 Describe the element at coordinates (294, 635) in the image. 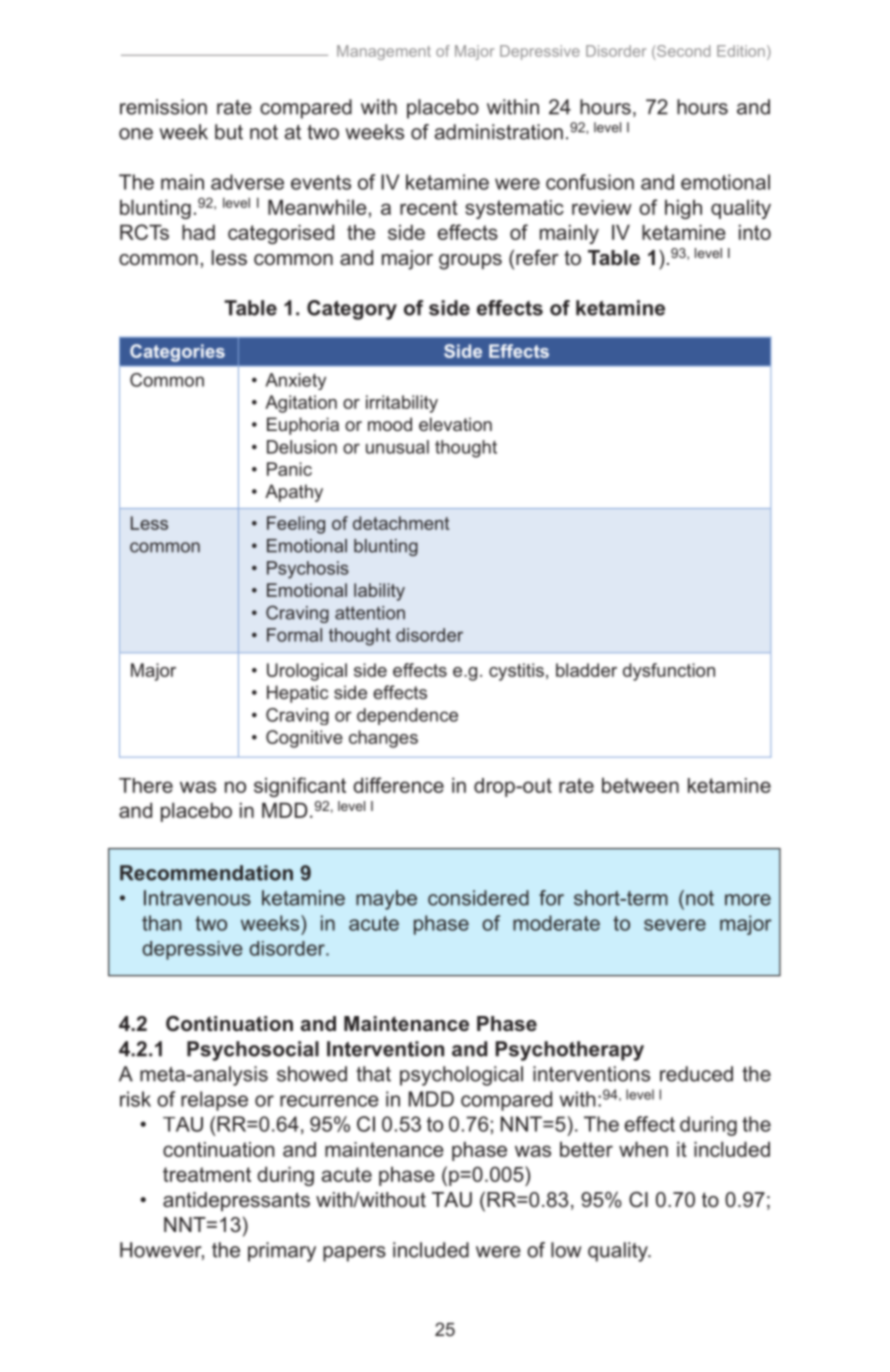

I see `Formal` at that location.
